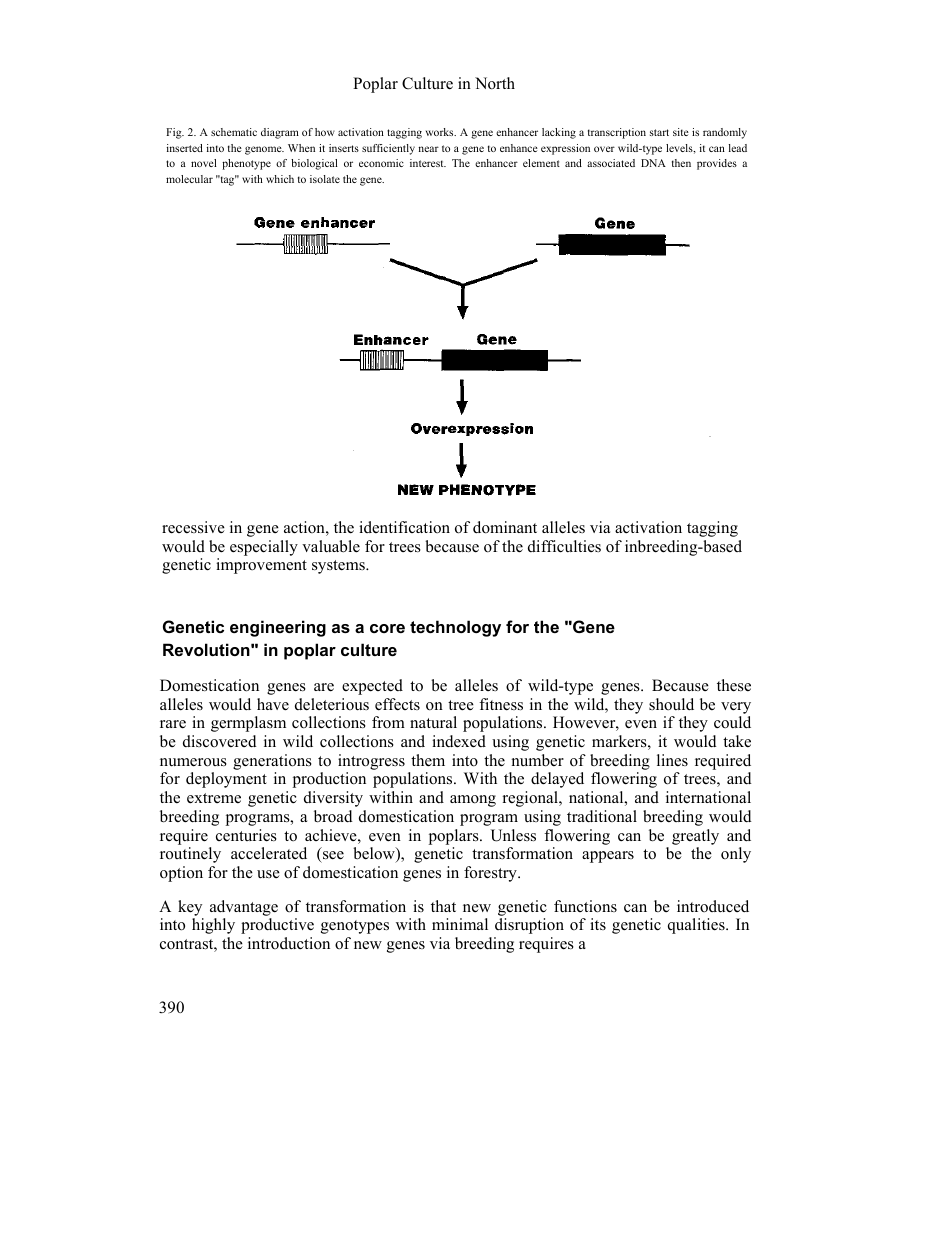 The width and height of the document is (952, 1233). Describe the element at coordinates (455, 628) in the document. I see `technology` at that location.
